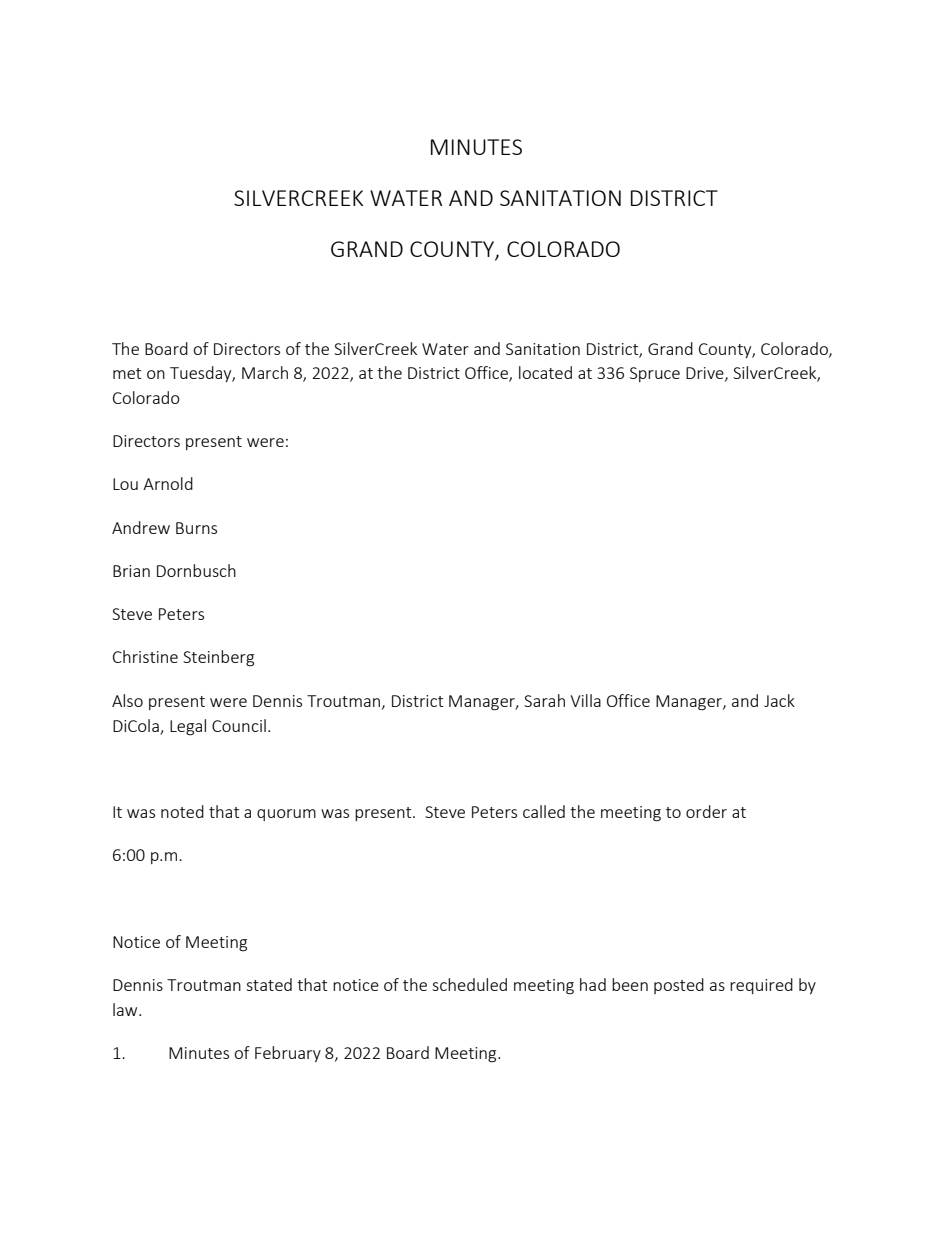 This document has width=952, height=1233. Describe the element at coordinates (265, 372) in the document. I see `March` at that location.
